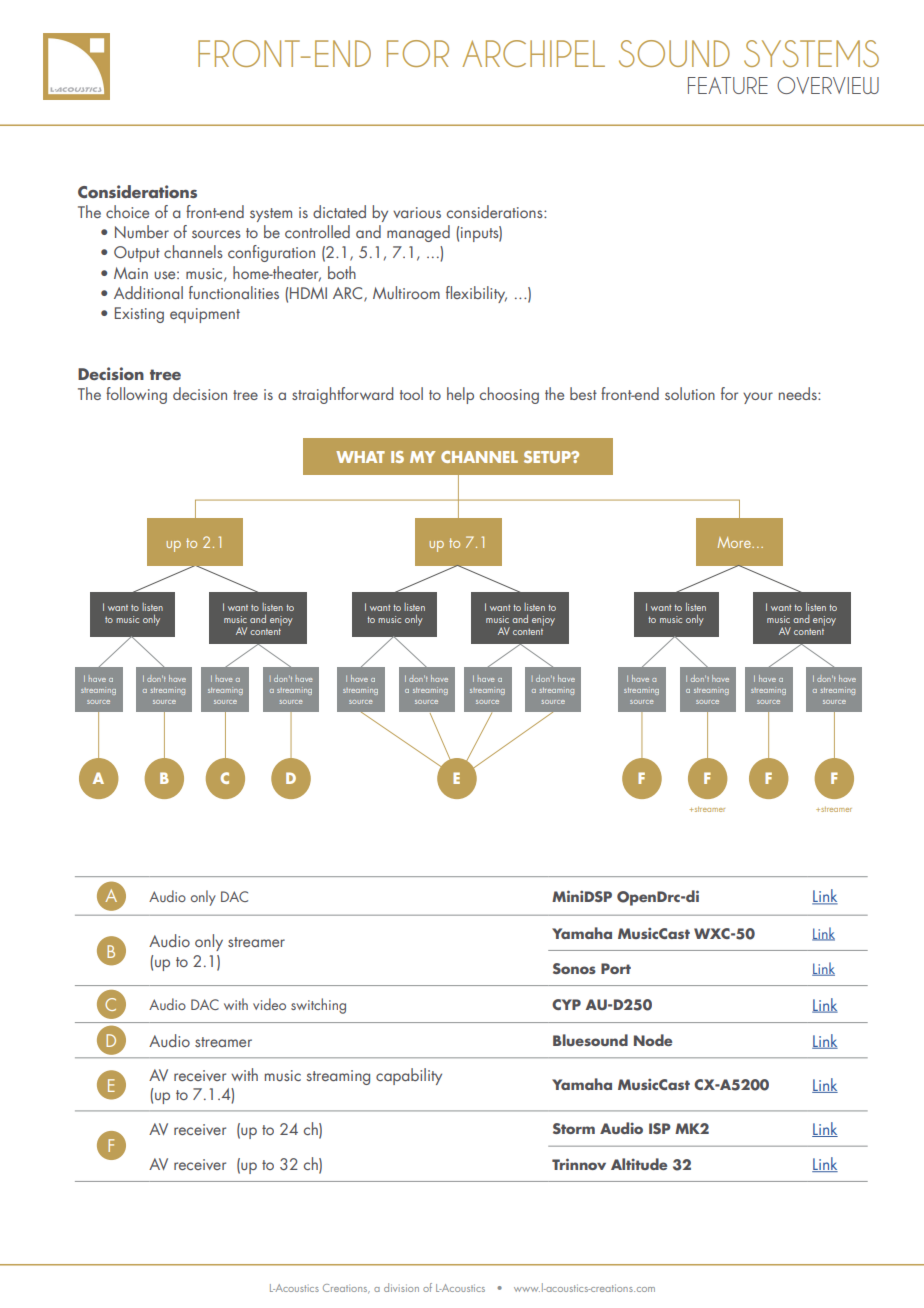  What do you see at coordinates (417, 212) in the image?
I see `various` at bounding box center [417, 212].
